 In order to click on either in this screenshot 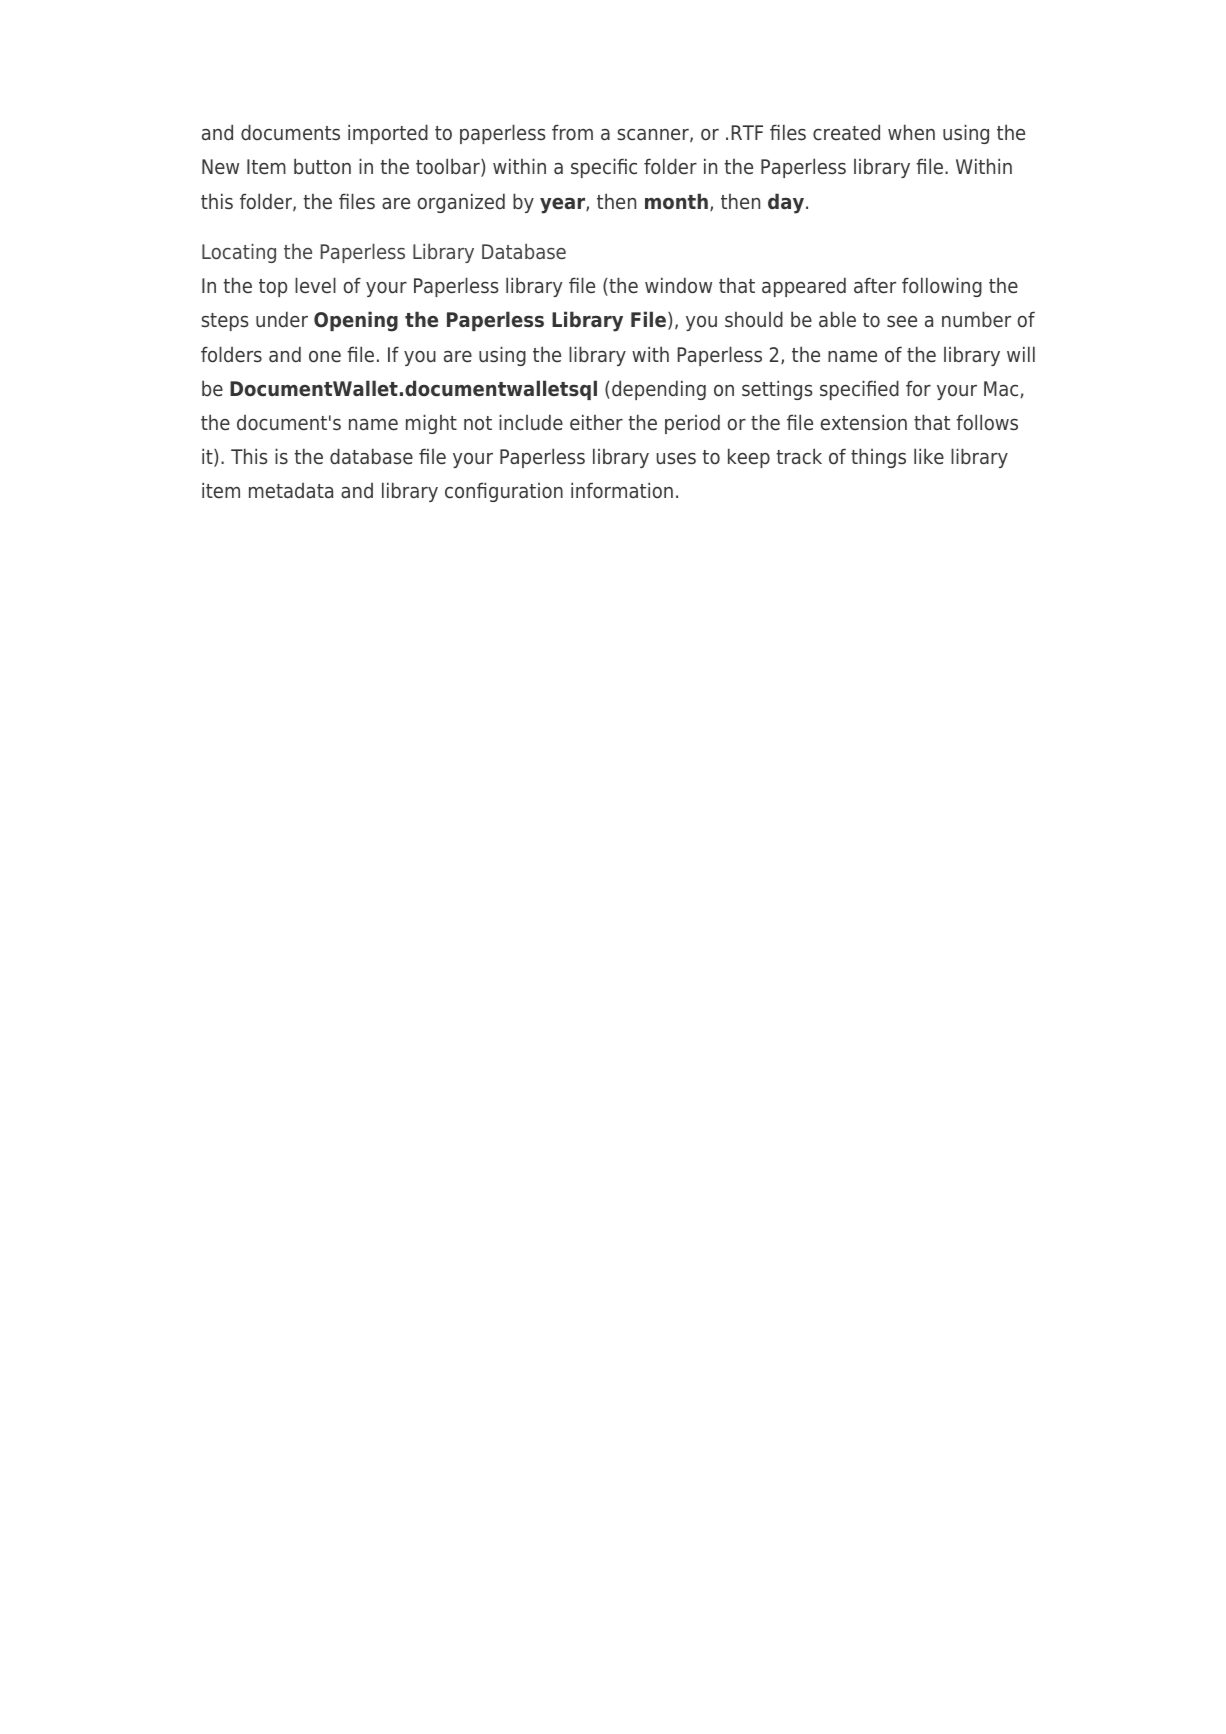, I will do `click(596, 422)`.
